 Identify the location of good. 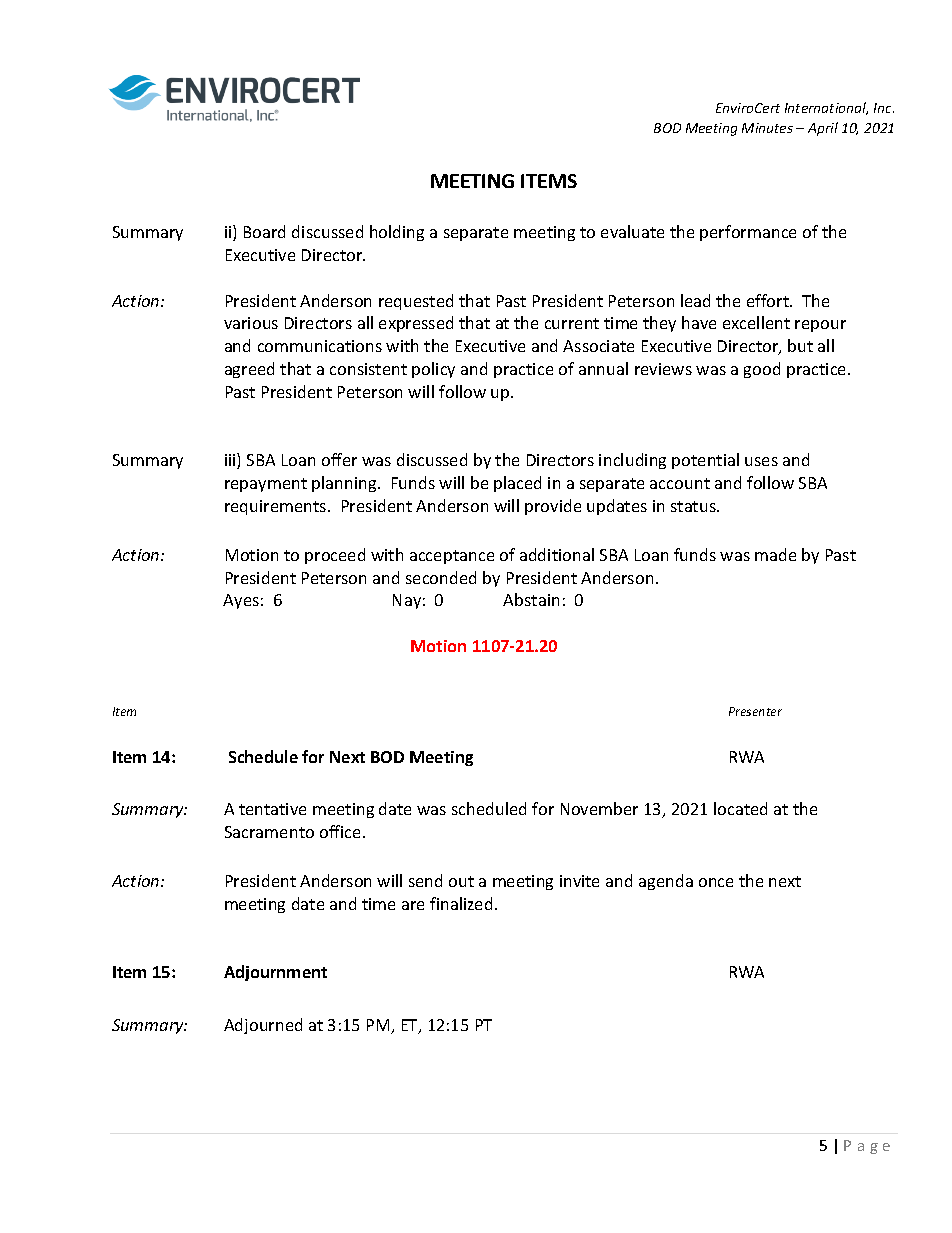
(762, 370).
